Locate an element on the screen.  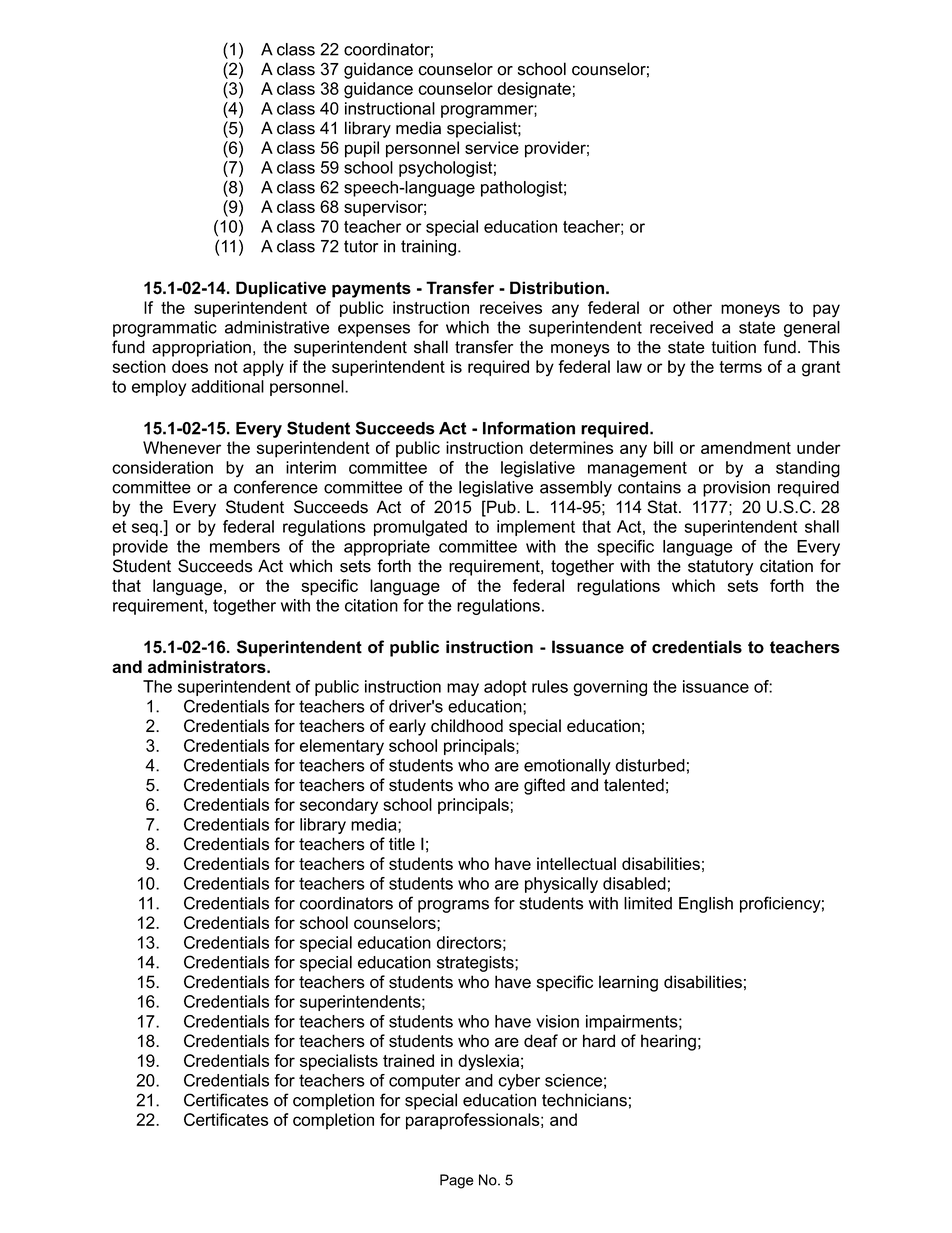
members is located at coordinates (245, 546).
